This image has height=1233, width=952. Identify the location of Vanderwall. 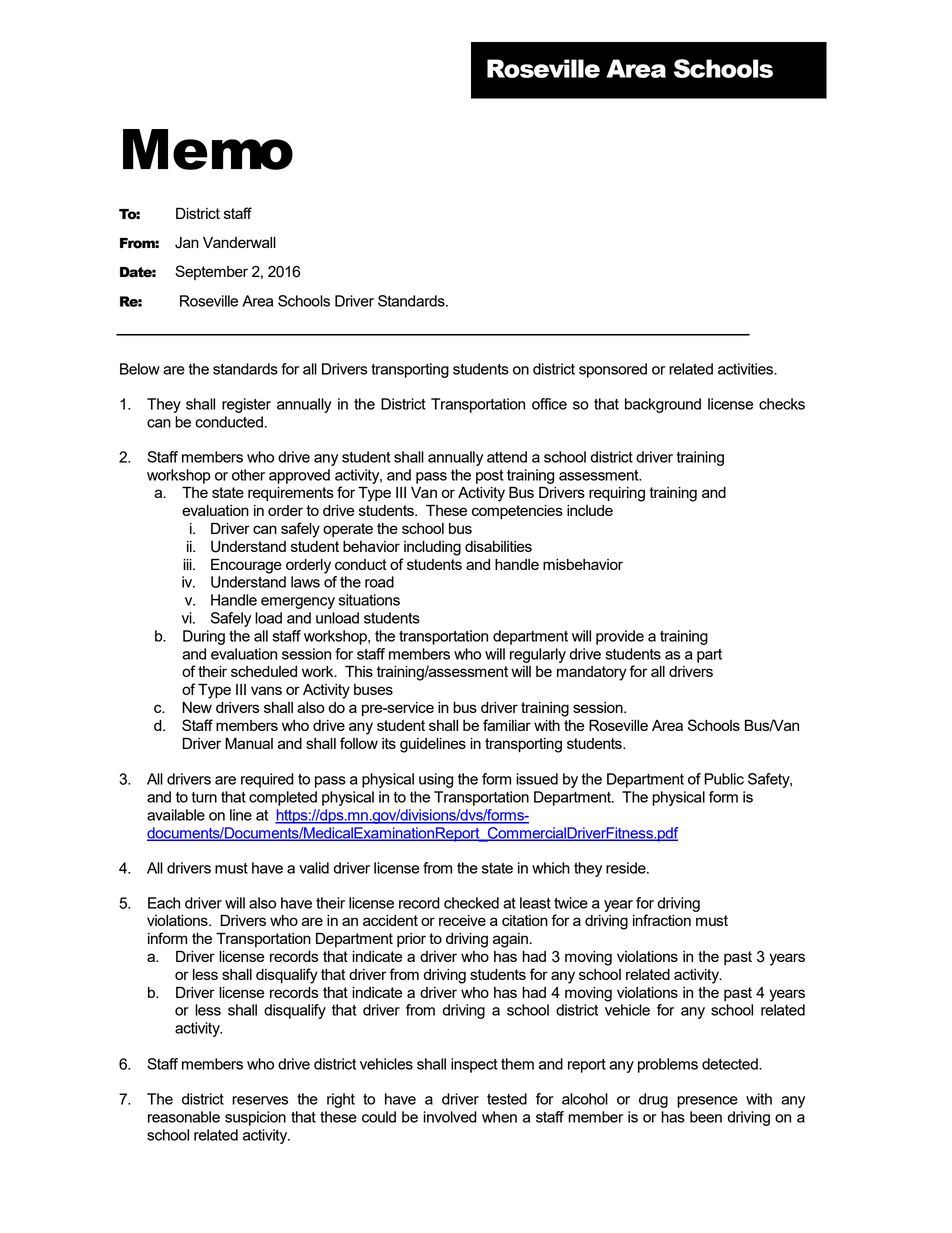
(239, 242).
